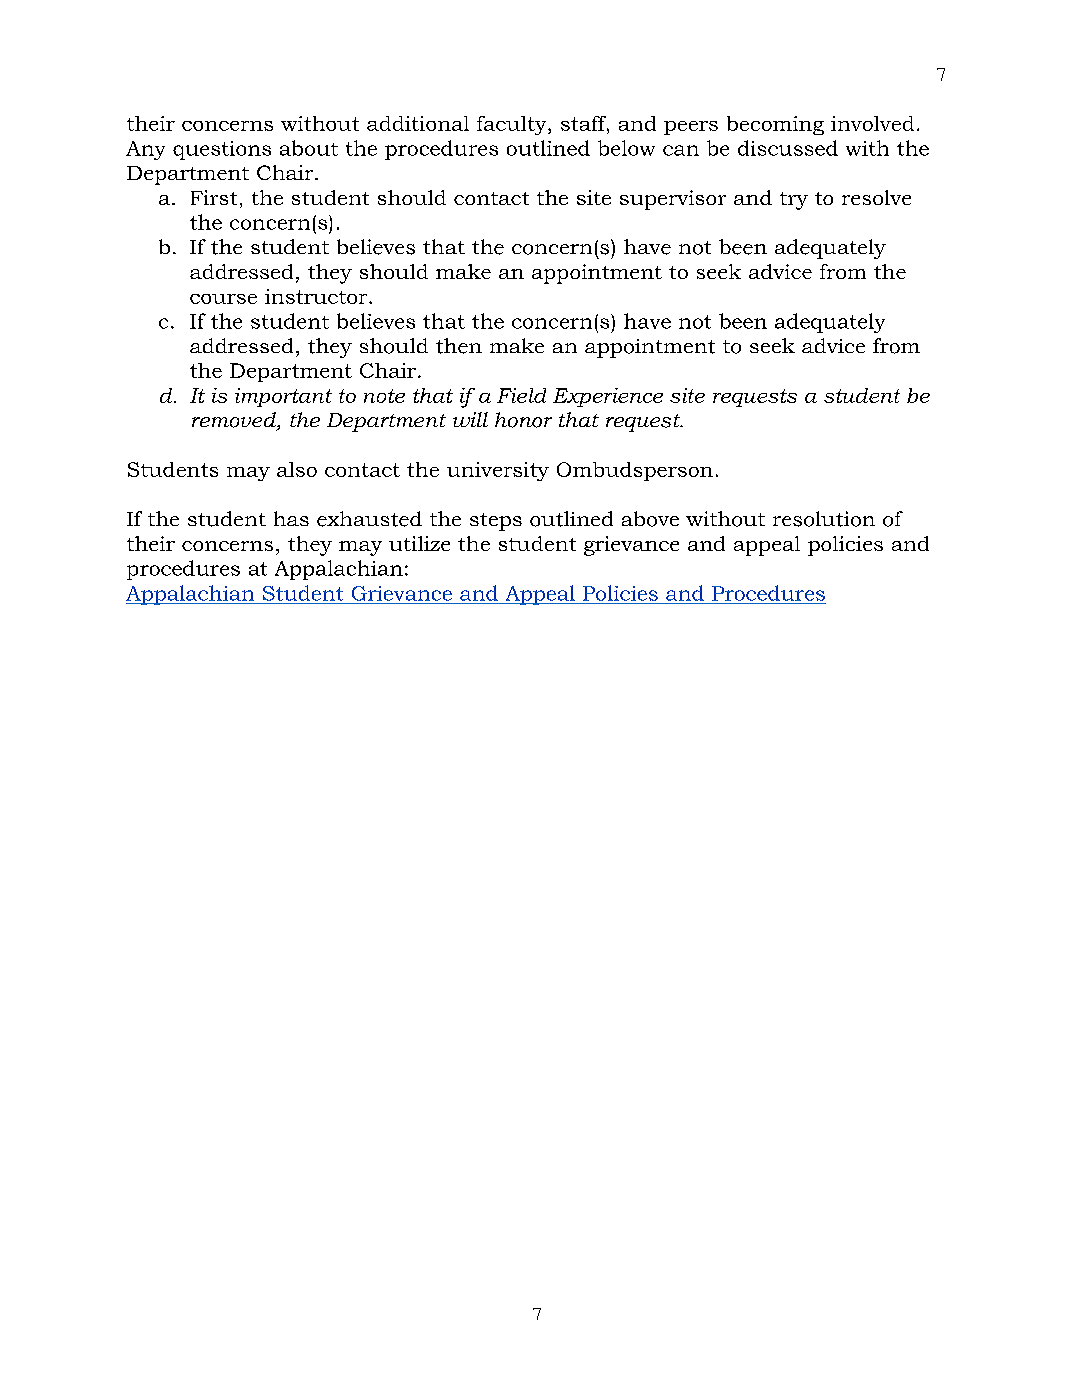 This document has height=1390, width=1074. What do you see at coordinates (317, 296) in the document?
I see `instructor` at bounding box center [317, 296].
